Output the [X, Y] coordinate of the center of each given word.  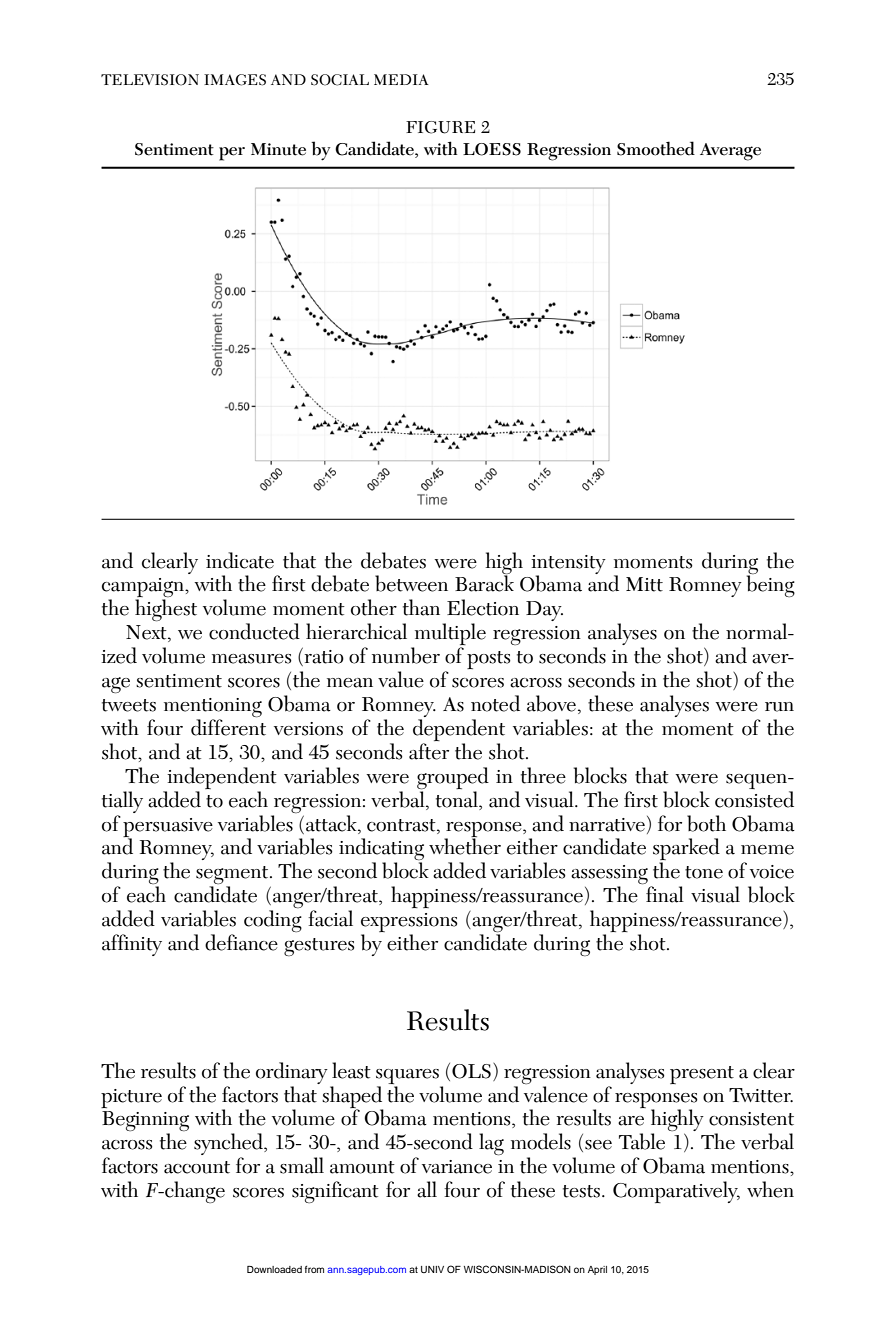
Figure [440, 127]
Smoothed [656, 148]
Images [235, 80]
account [197, 1167]
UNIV [432, 1269]
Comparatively [676, 1192]
